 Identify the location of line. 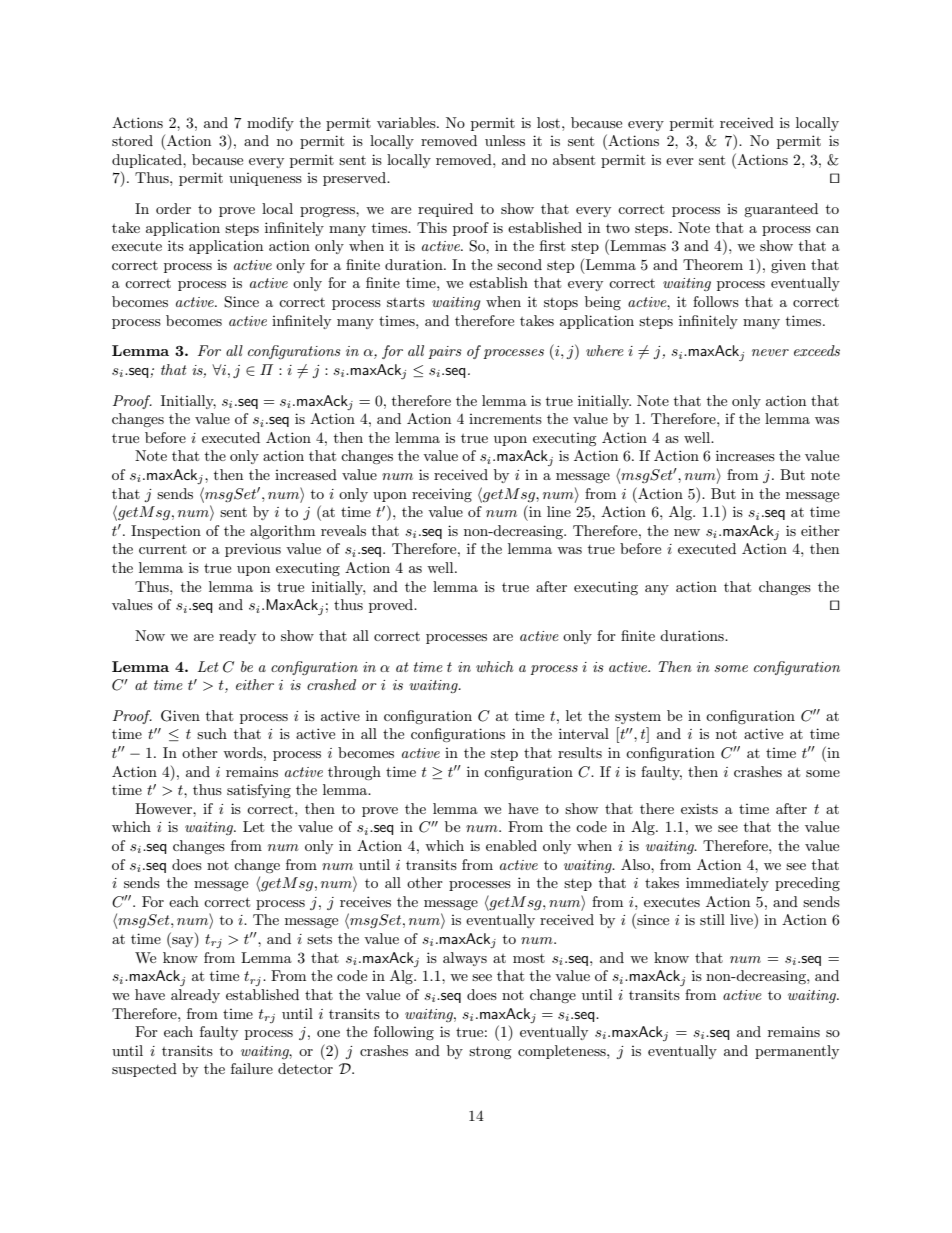
(559, 511).
